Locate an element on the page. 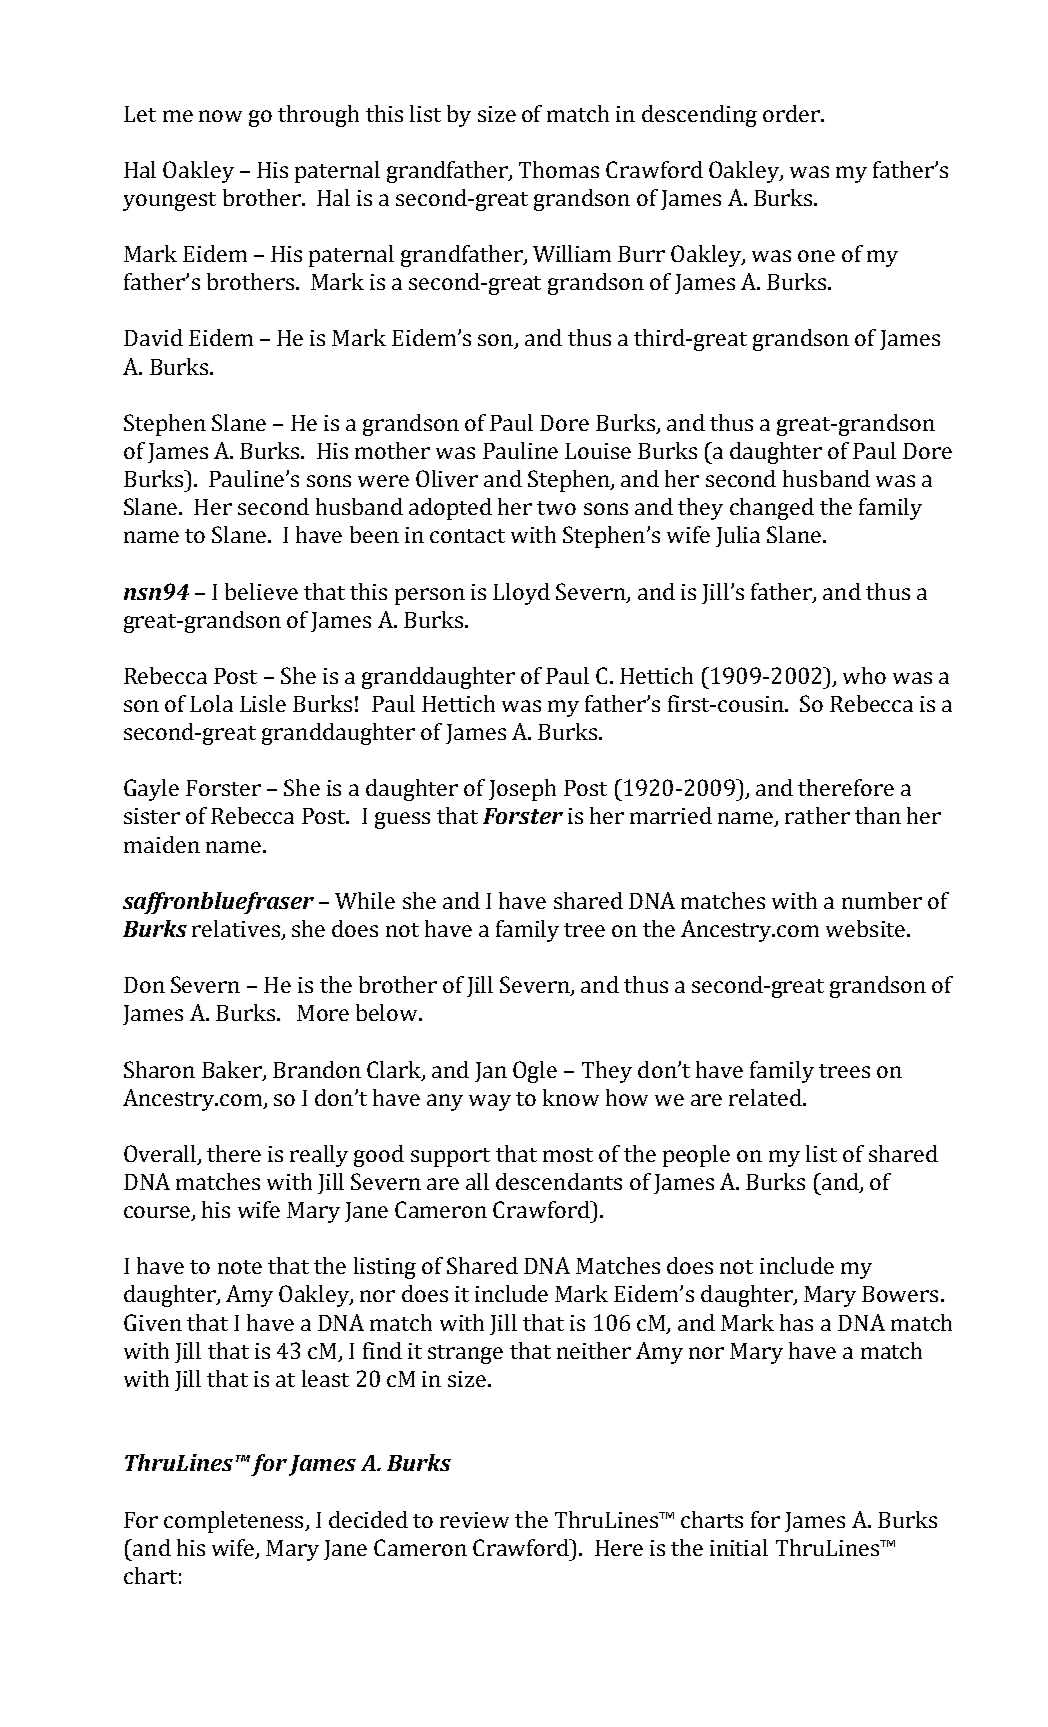 The height and width of the document is (1727, 1048). completeness is located at coordinates (235, 1522).
